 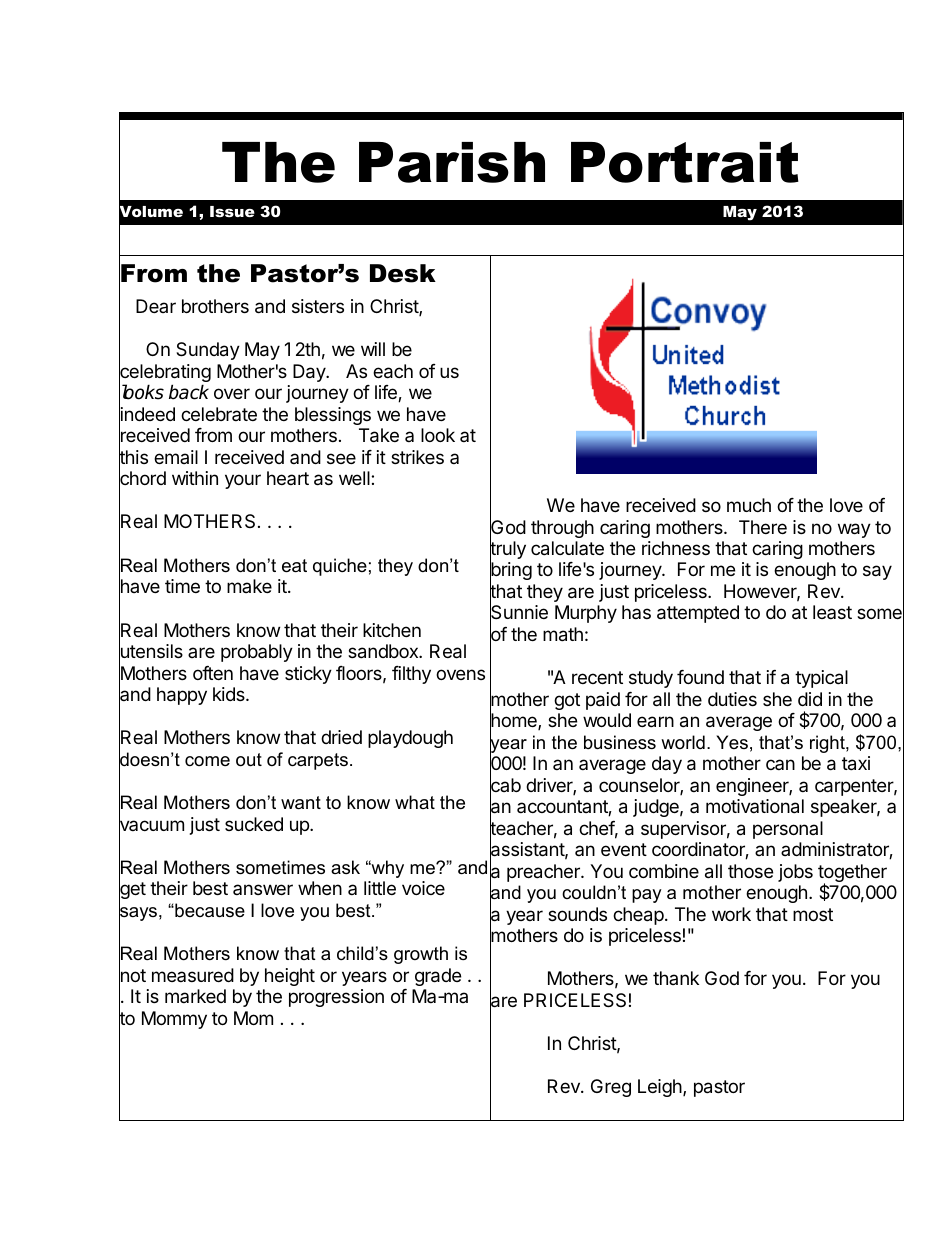 I want to click on your, so click(x=243, y=481).
